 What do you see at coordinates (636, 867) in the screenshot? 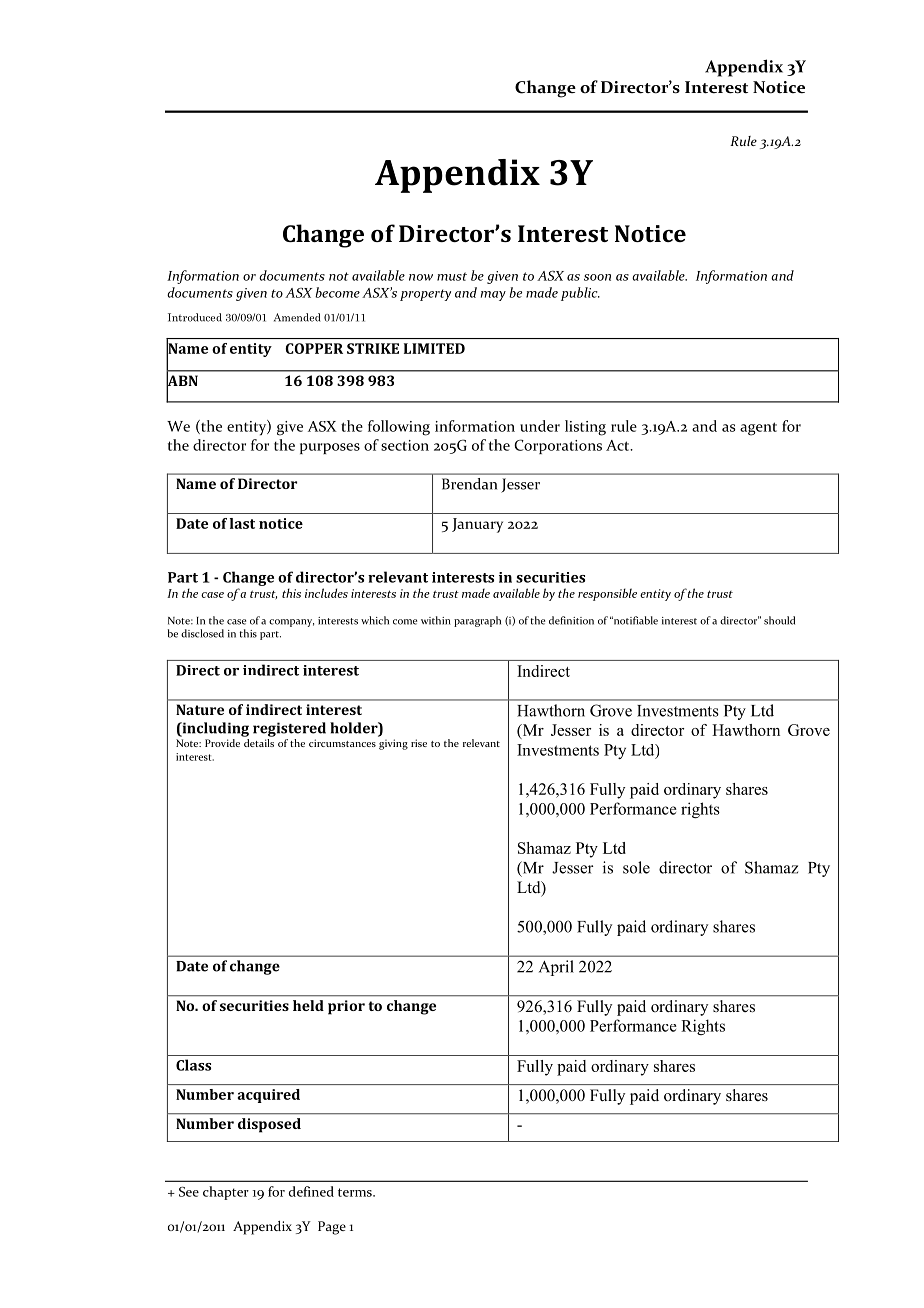
I see `sole` at bounding box center [636, 867].
